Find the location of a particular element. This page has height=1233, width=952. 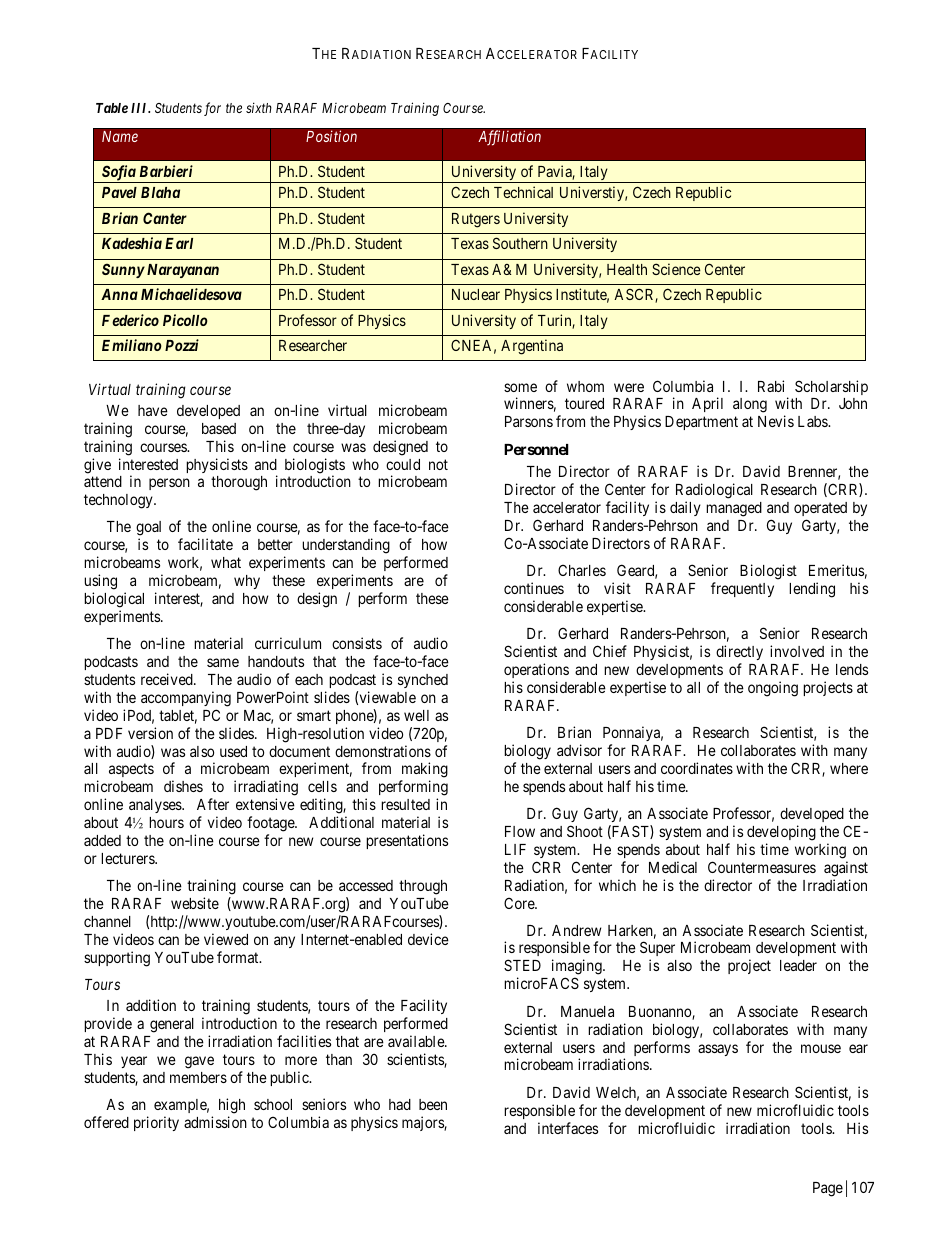

Barbieri is located at coordinates (166, 171).
